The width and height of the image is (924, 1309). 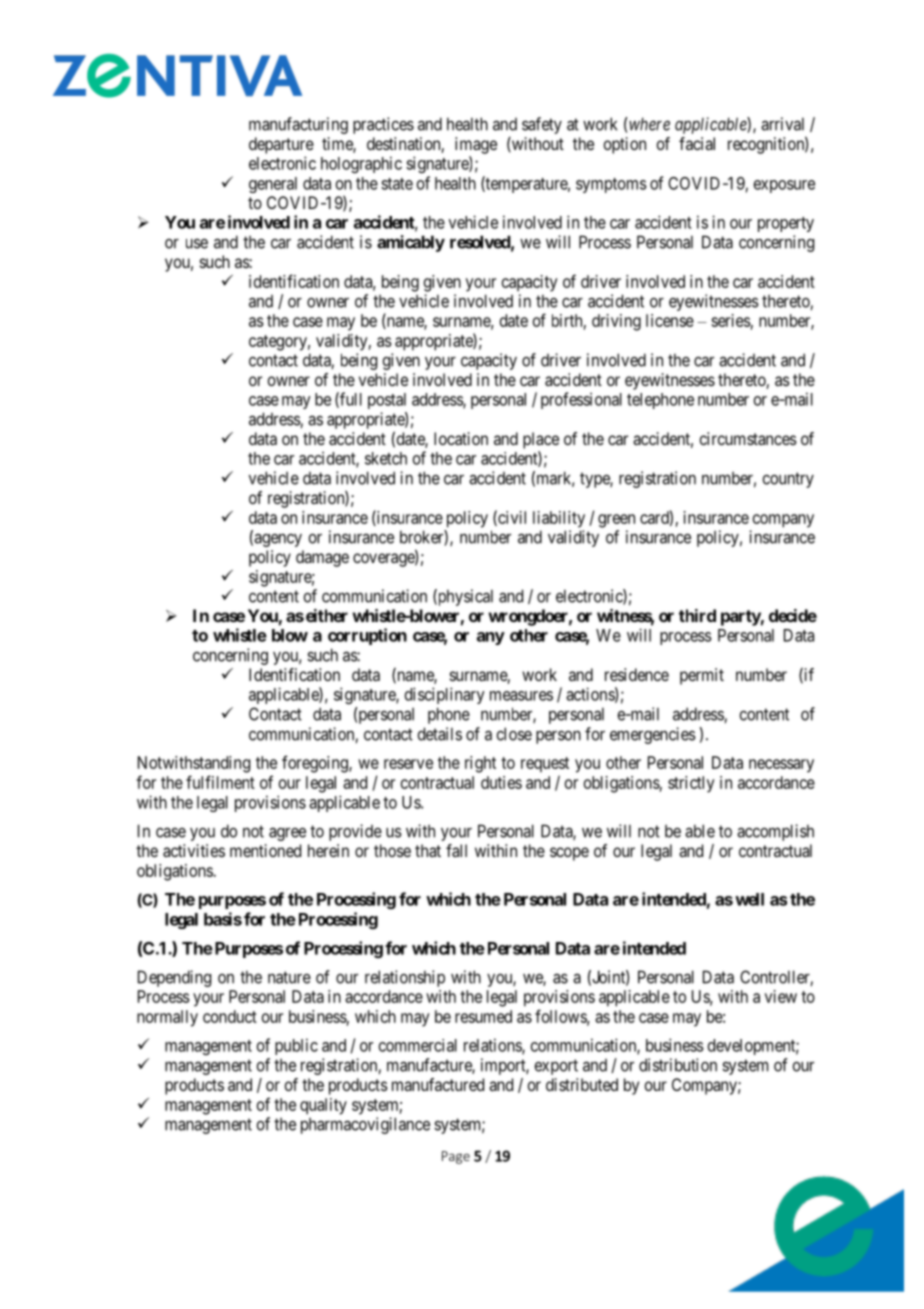 What do you see at coordinates (476, 145) in the image?
I see `image` at bounding box center [476, 145].
